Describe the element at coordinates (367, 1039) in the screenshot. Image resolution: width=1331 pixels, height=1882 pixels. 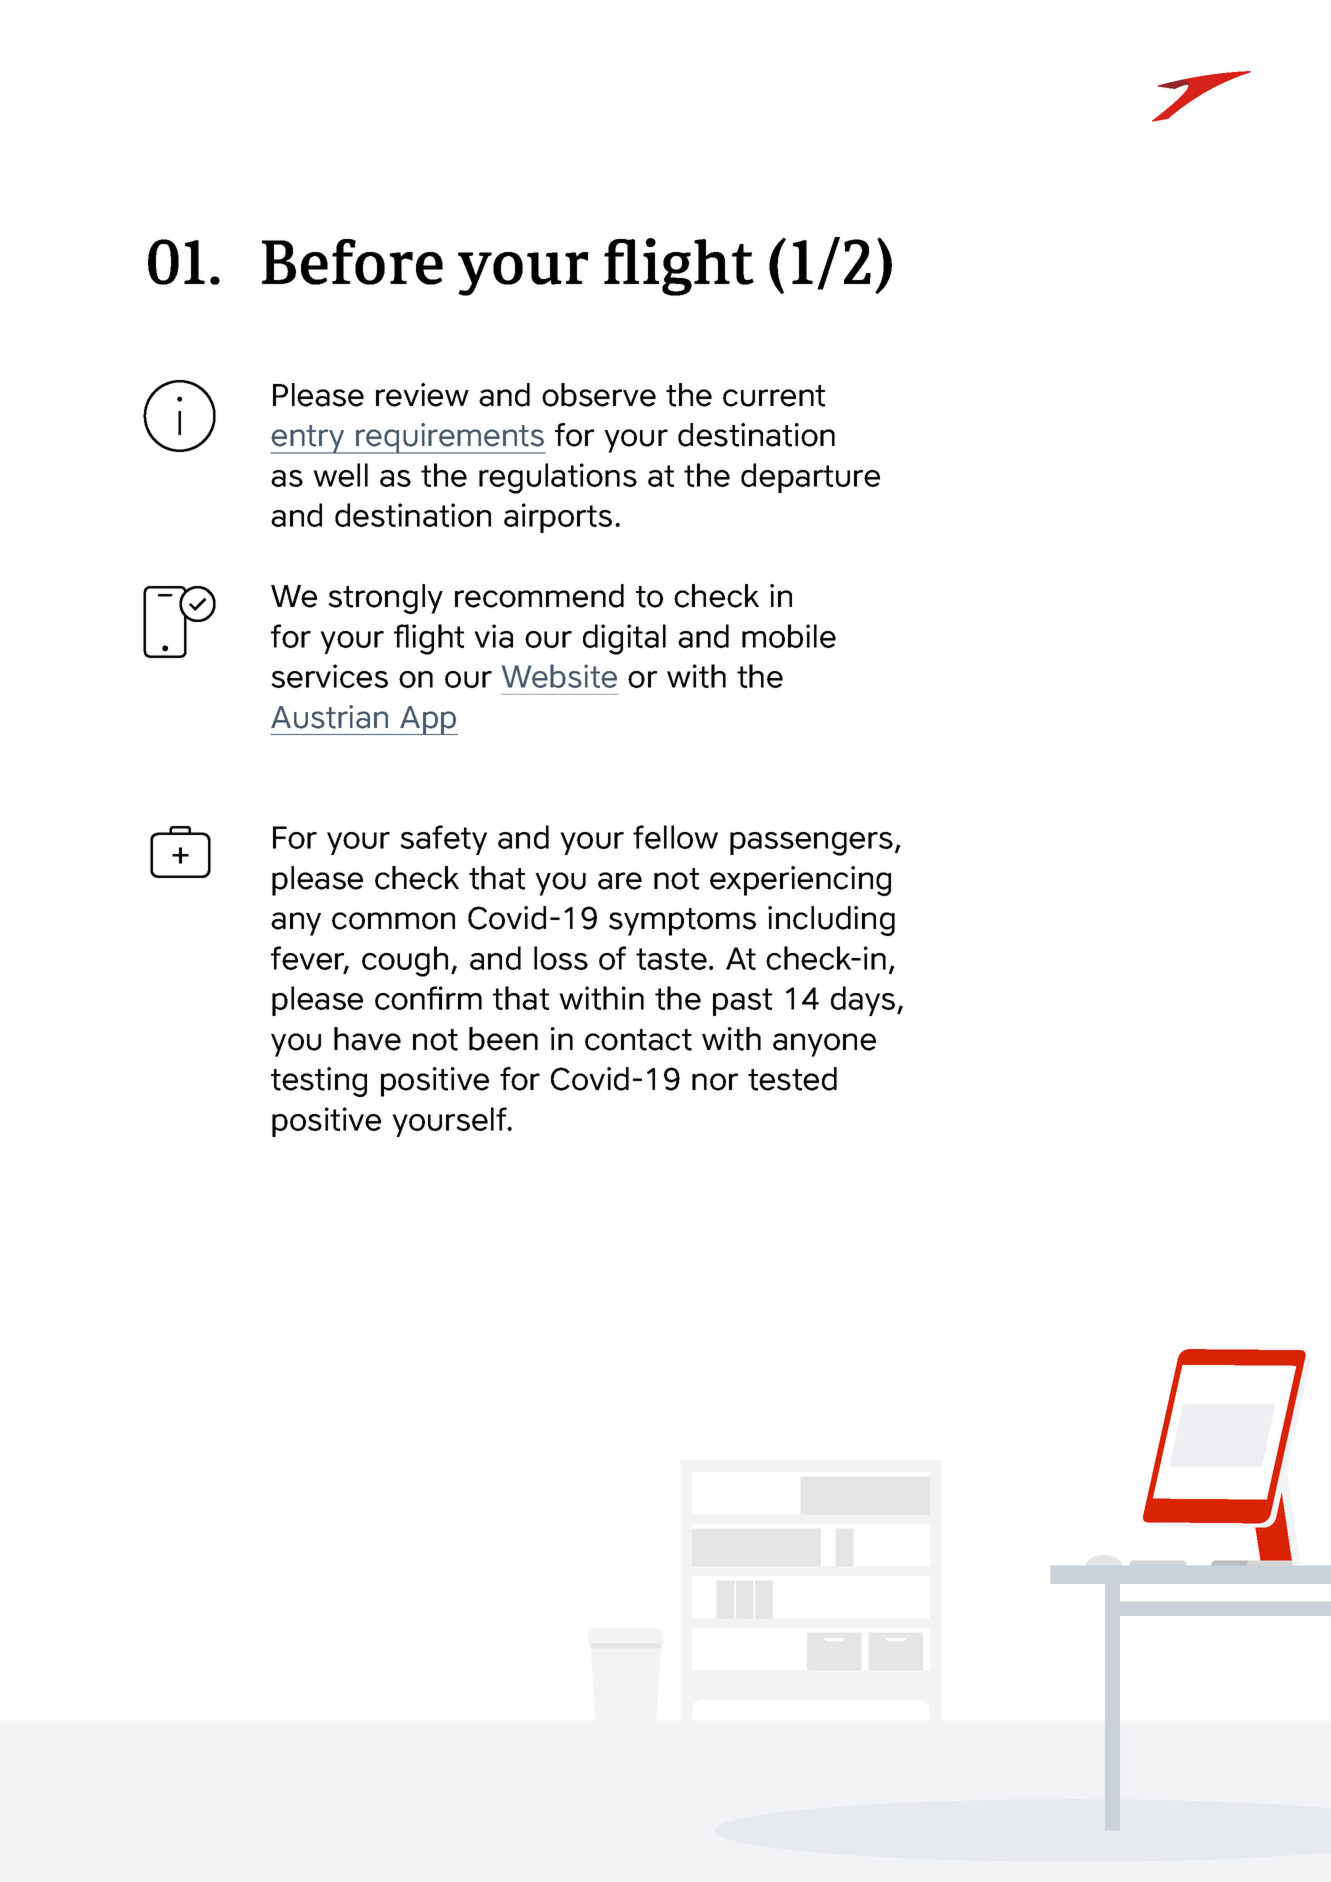
I see `have` at that location.
